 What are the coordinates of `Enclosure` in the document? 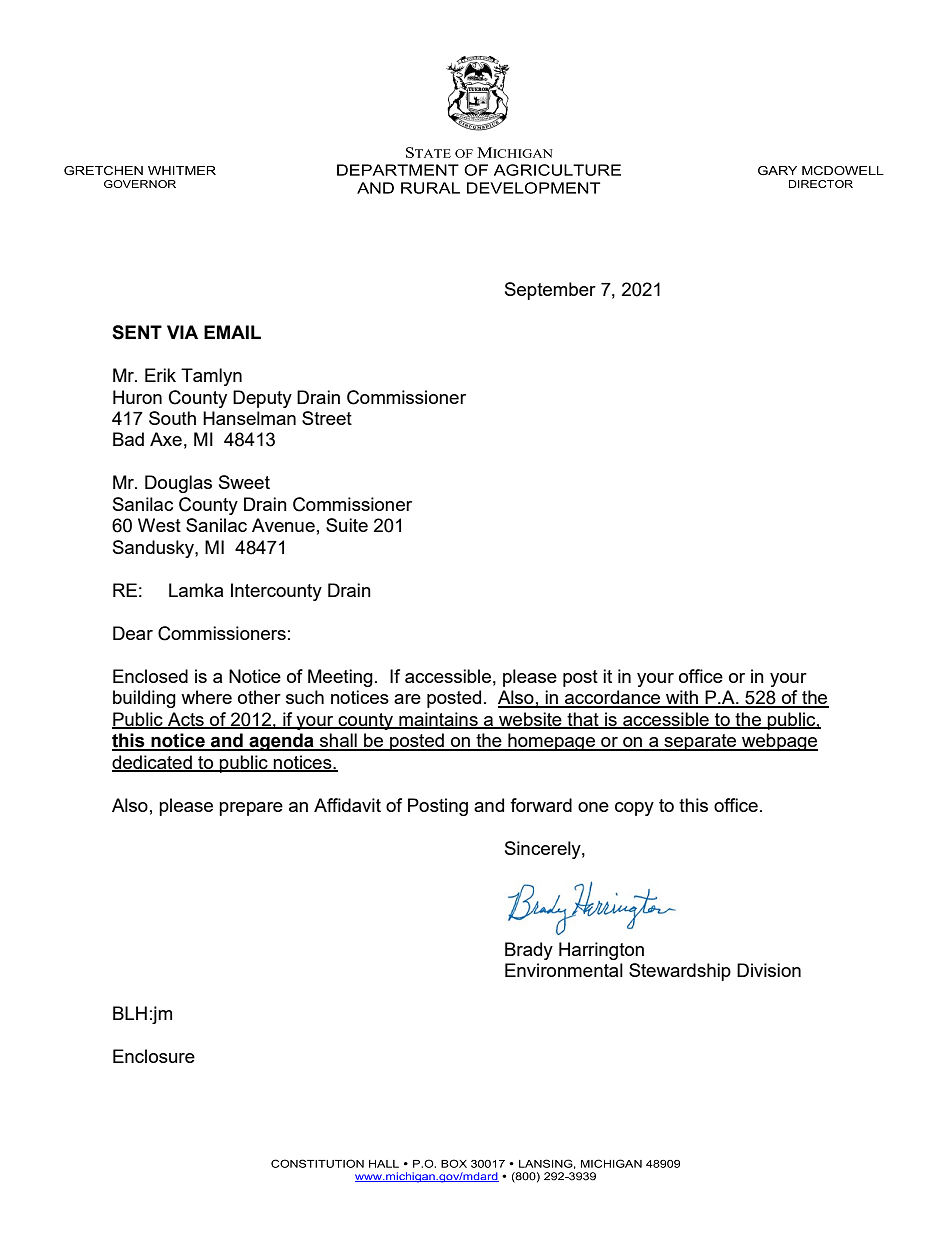 It's located at (154, 1056).
